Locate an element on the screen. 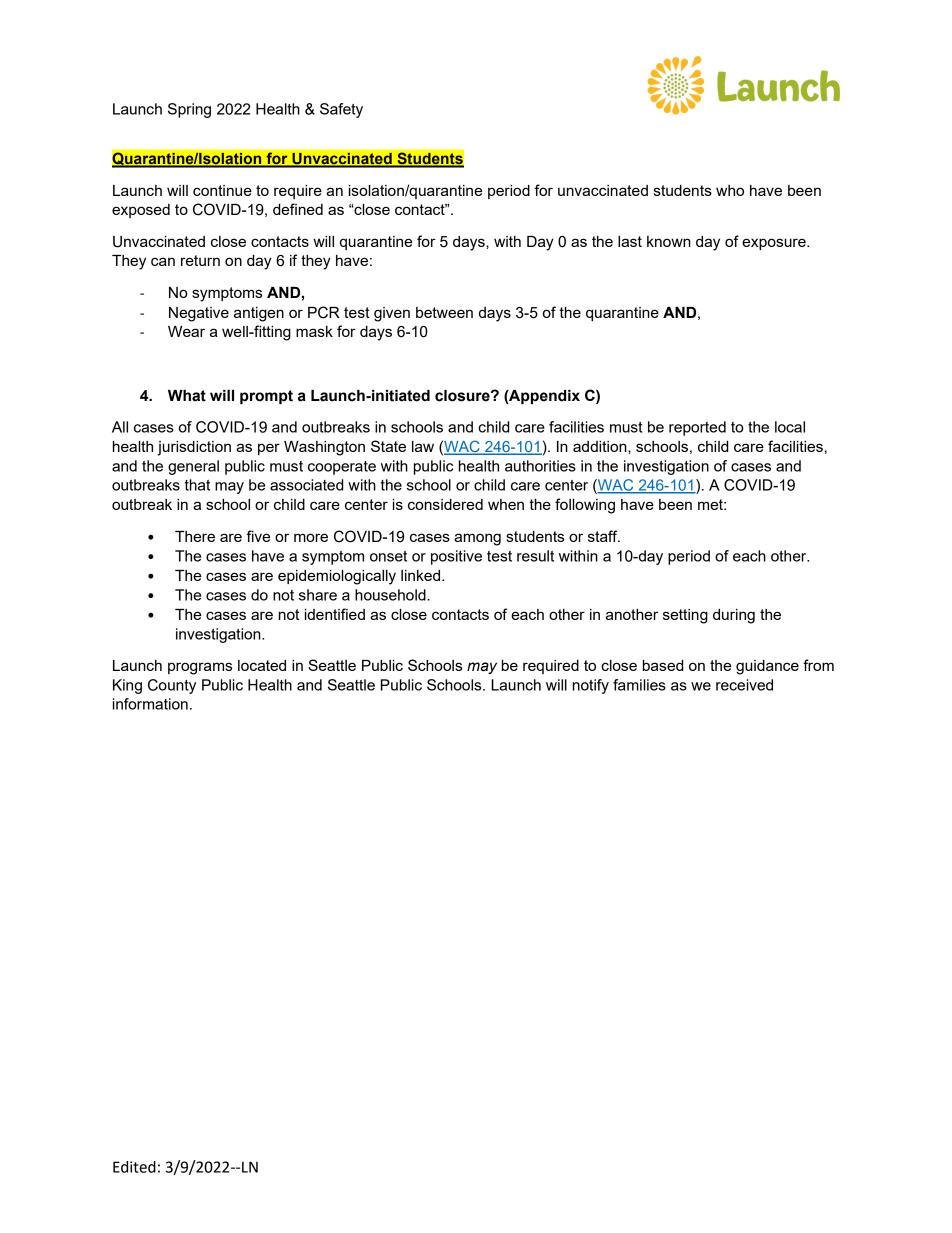 The height and width of the screenshot is (1233, 952). considered is located at coordinates (445, 504).
